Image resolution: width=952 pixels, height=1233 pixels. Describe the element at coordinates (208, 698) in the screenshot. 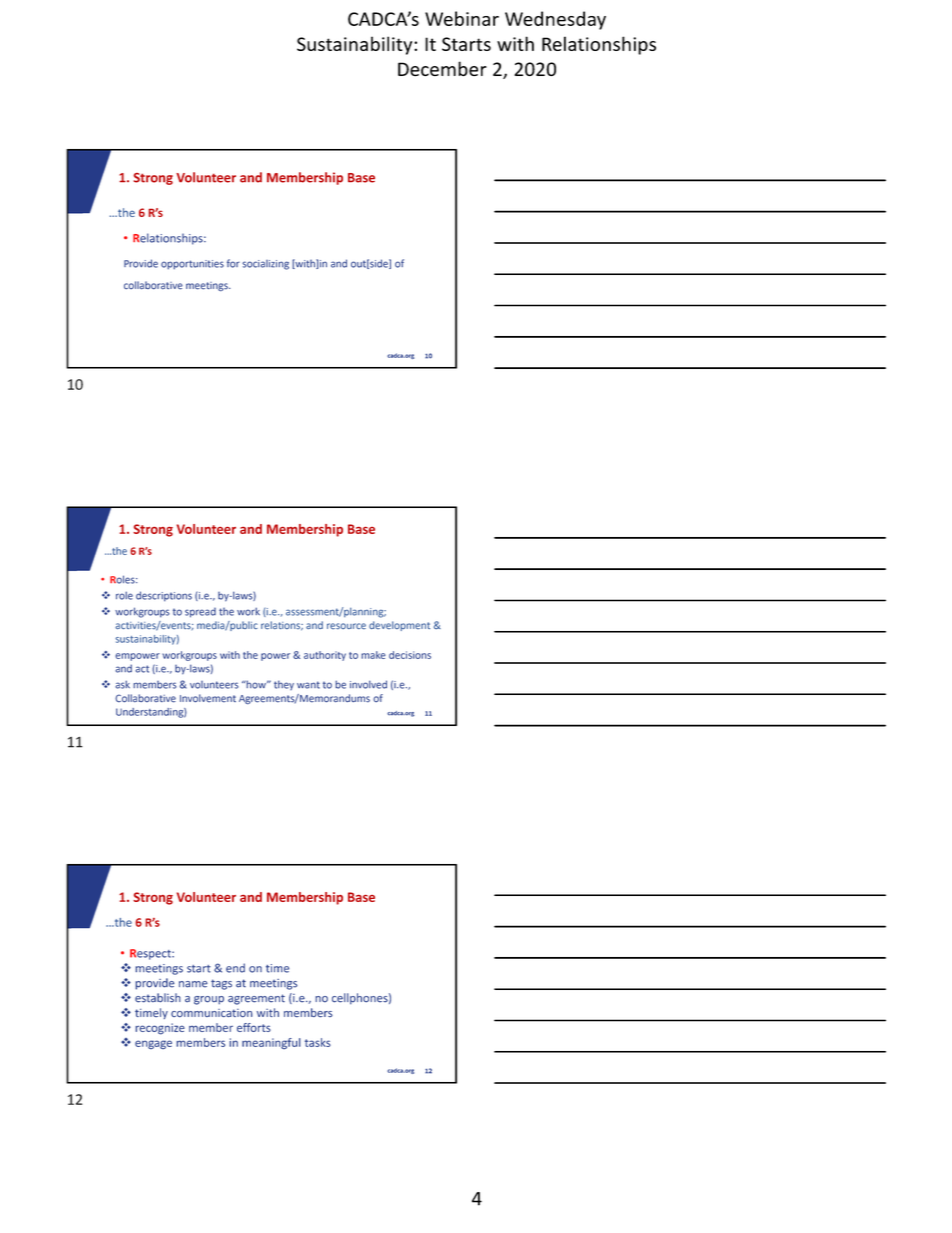

I see `Involvement` at that location.
